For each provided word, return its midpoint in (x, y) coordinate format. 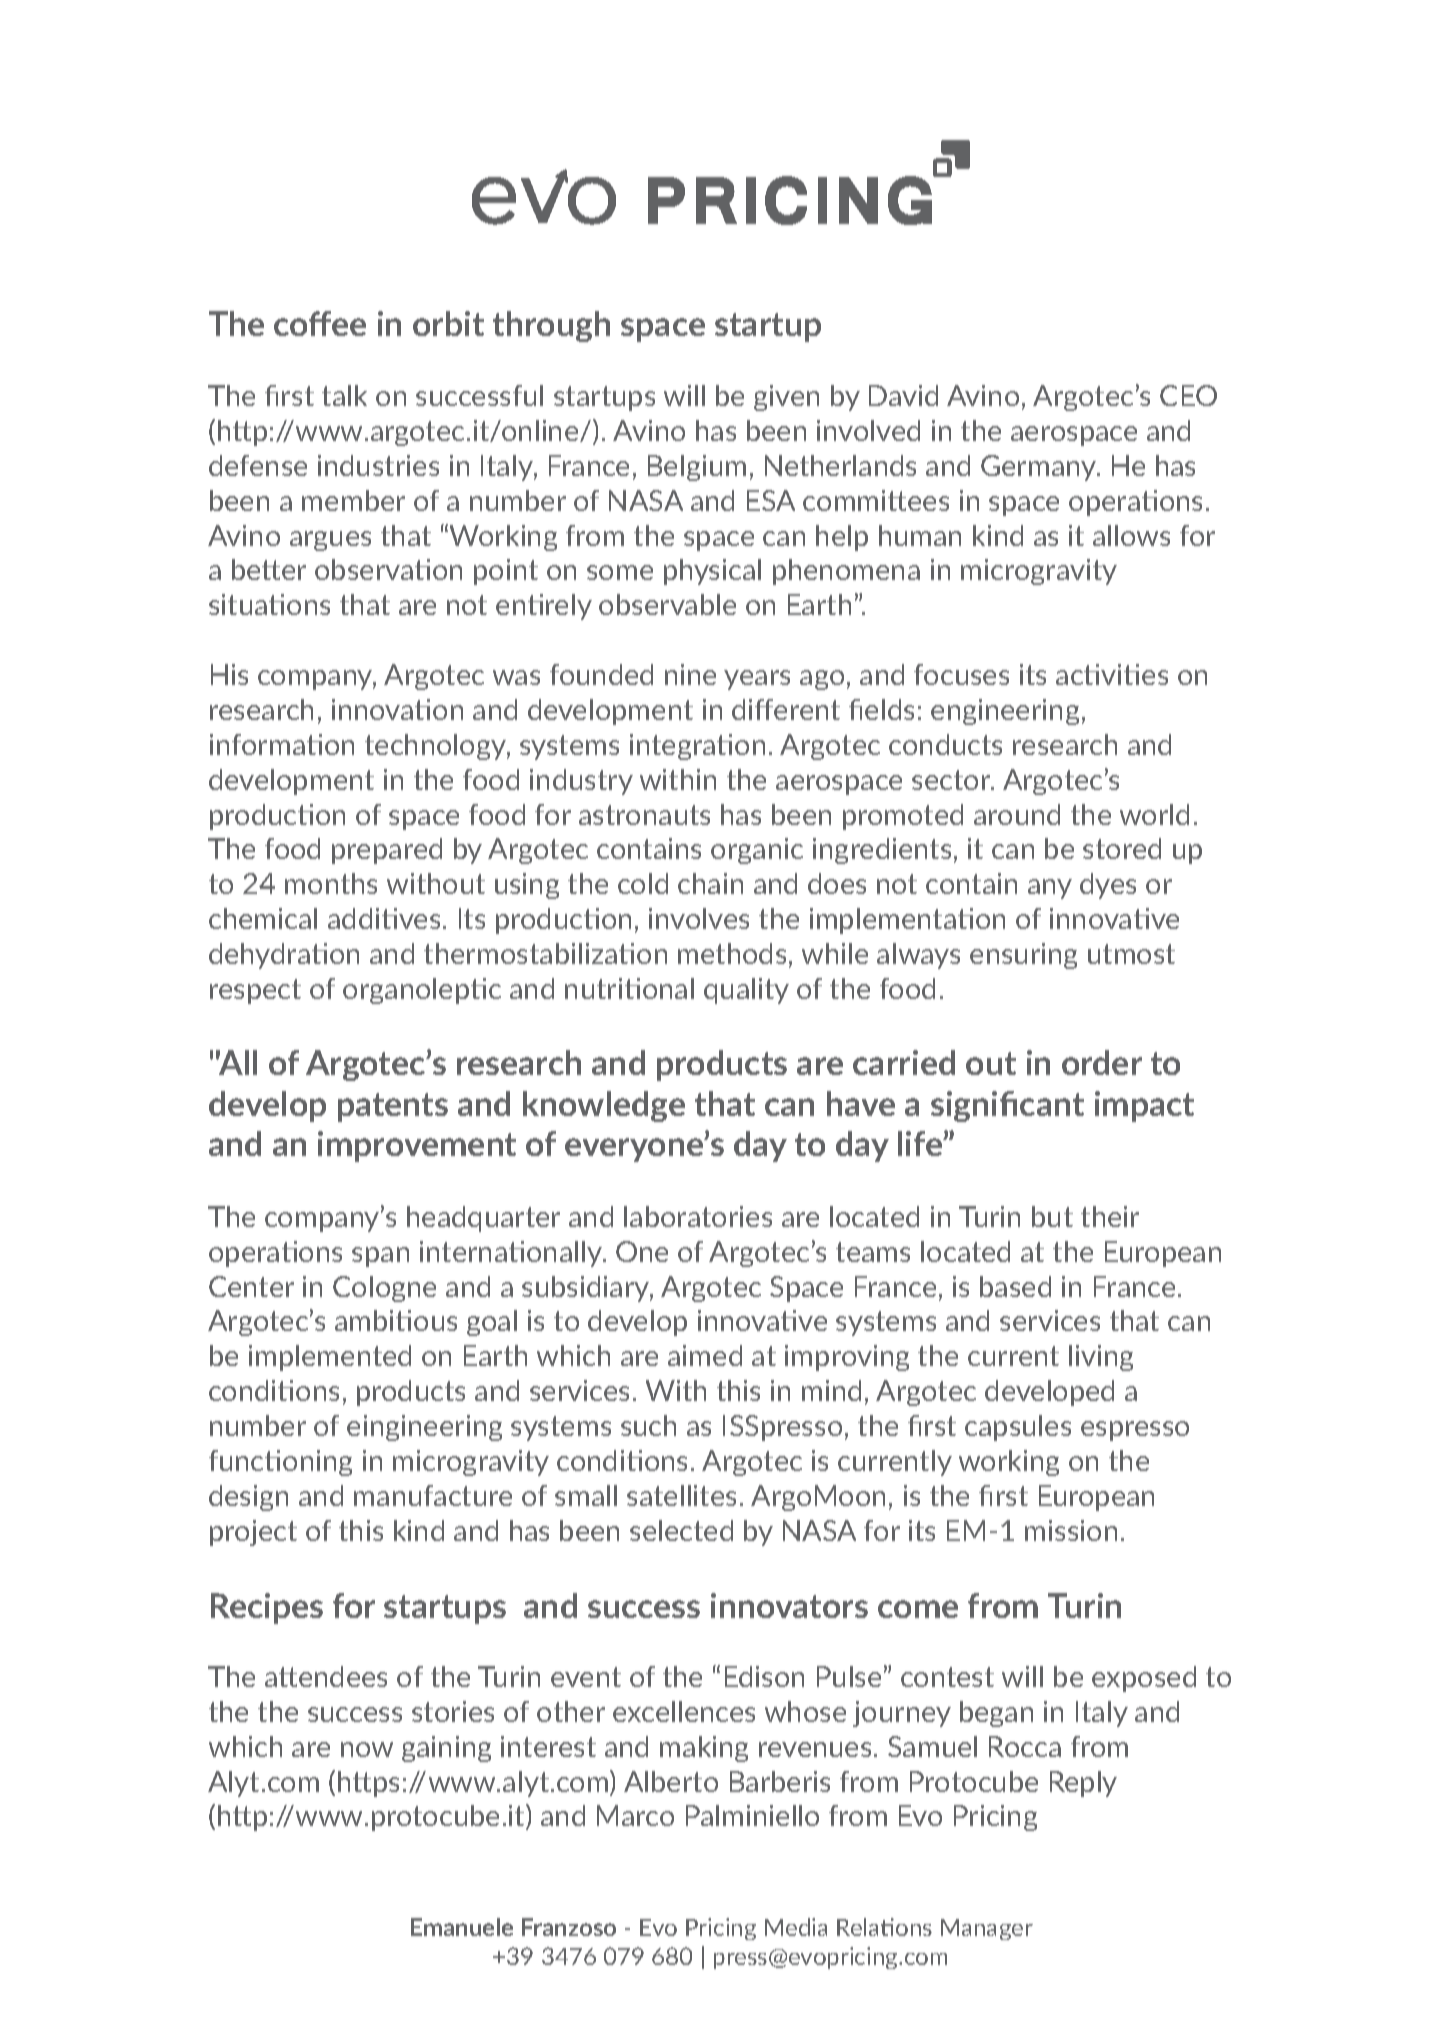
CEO (1188, 395)
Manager (987, 1929)
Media (796, 1927)
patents (393, 1107)
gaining (446, 1749)
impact (1144, 1106)
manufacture (433, 1495)
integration (697, 747)
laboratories (698, 1216)
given (786, 398)
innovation (397, 709)
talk (344, 395)
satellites (681, 1495)
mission (1071, 1530)
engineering (1005, 712)
